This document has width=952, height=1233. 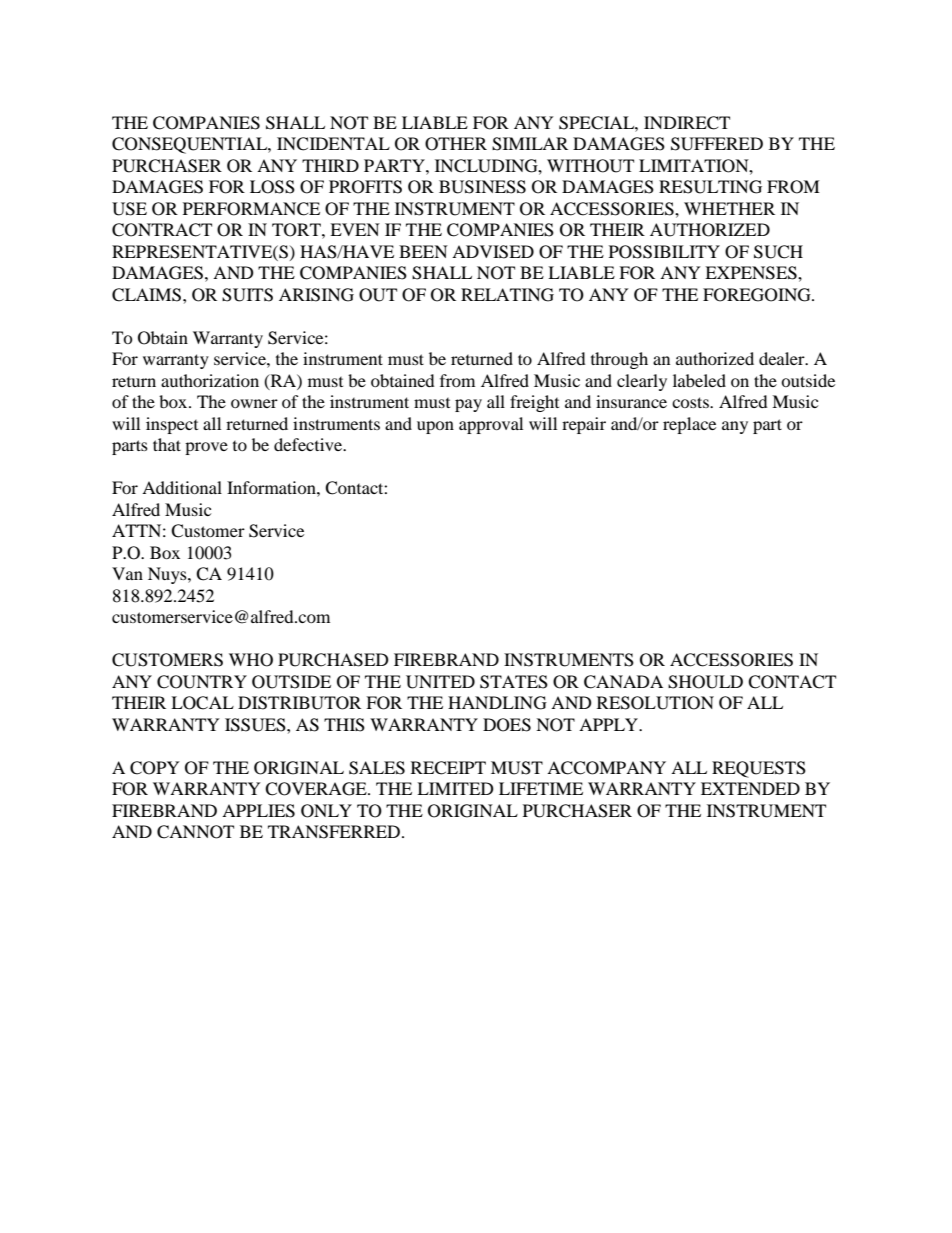 I want to click on RELATING, so click(x=507, y=295).
